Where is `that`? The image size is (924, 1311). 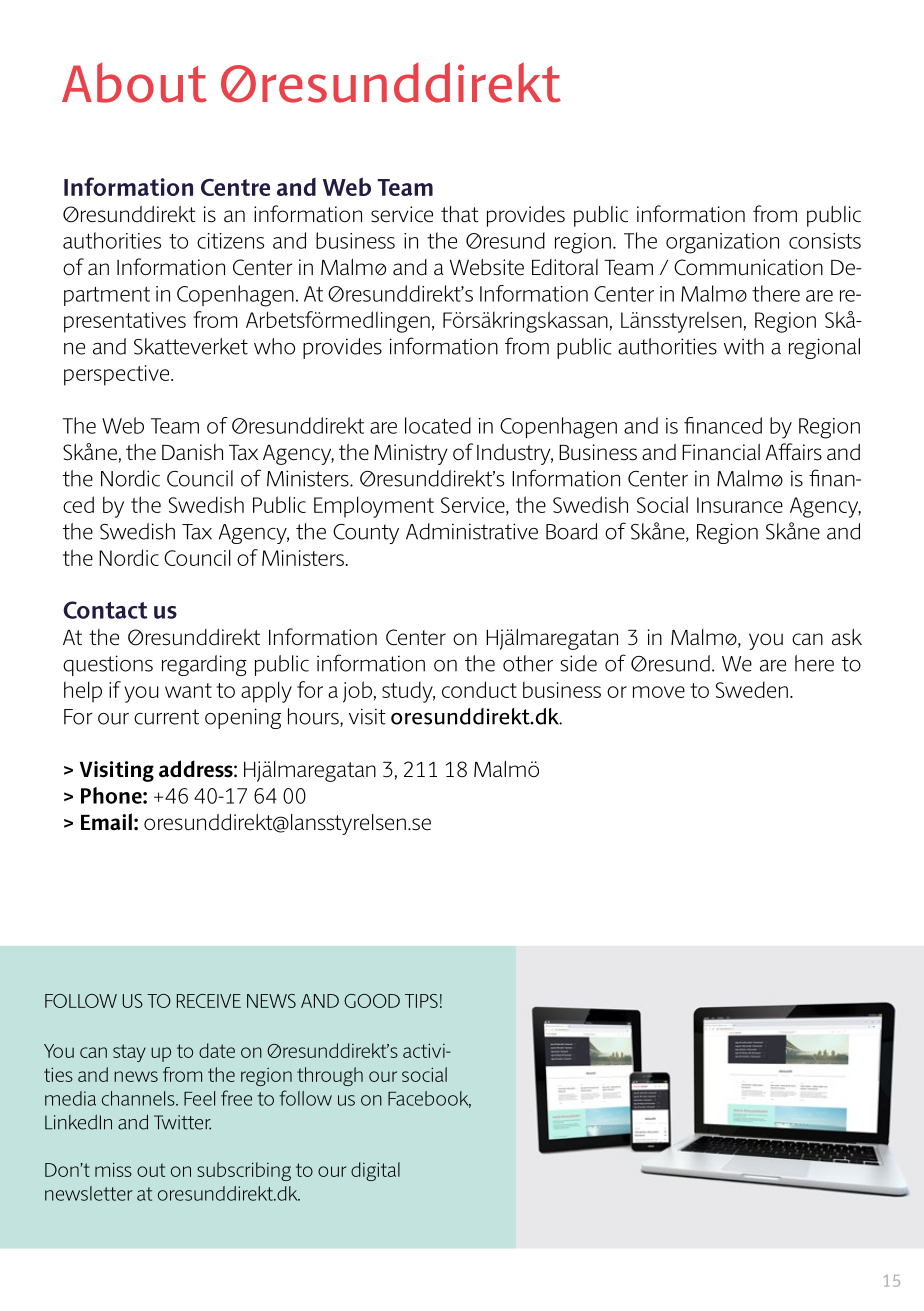
that is located at coordinates (459, 214).
